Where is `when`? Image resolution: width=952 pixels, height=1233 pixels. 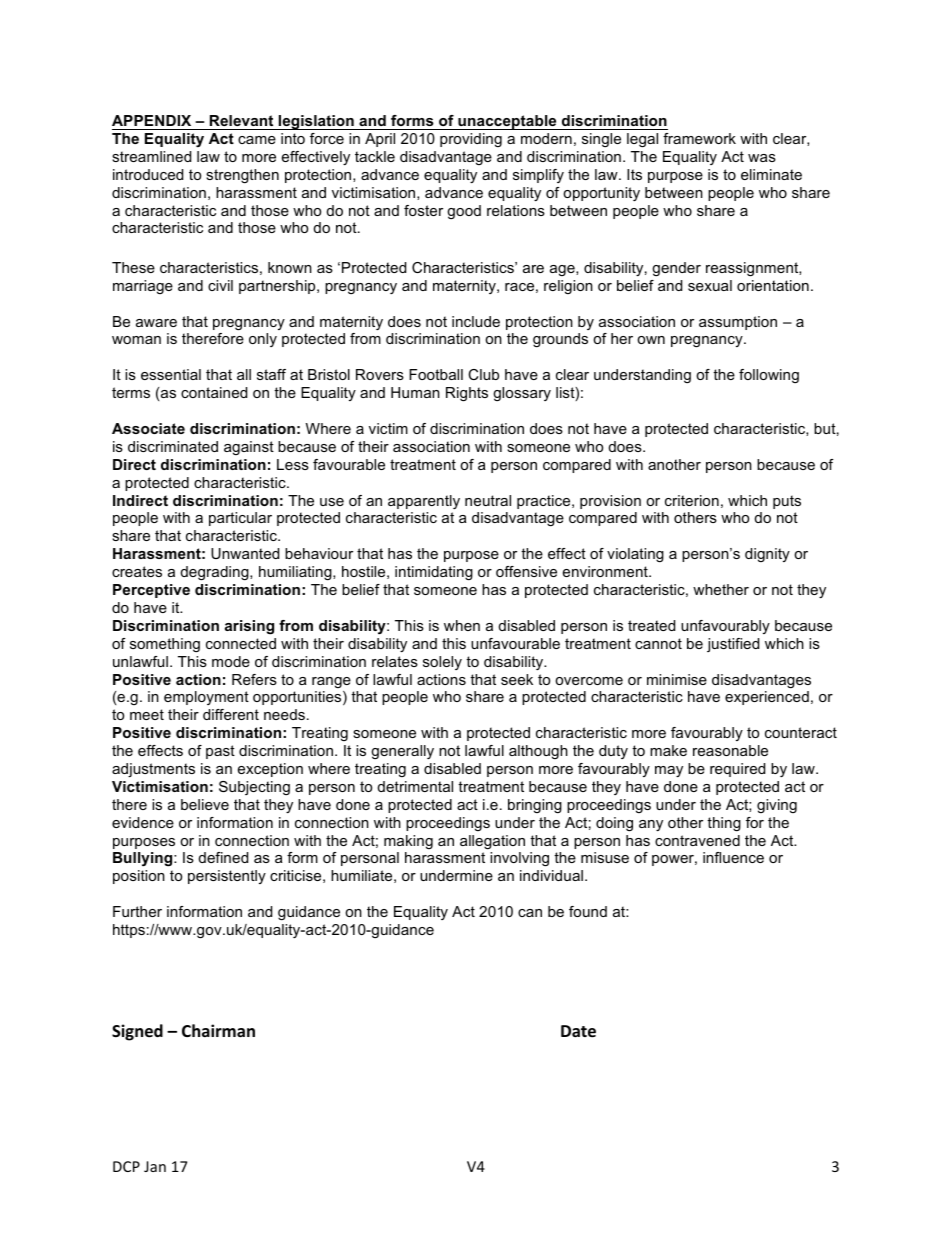 when is located at coordinates (462, 625).
